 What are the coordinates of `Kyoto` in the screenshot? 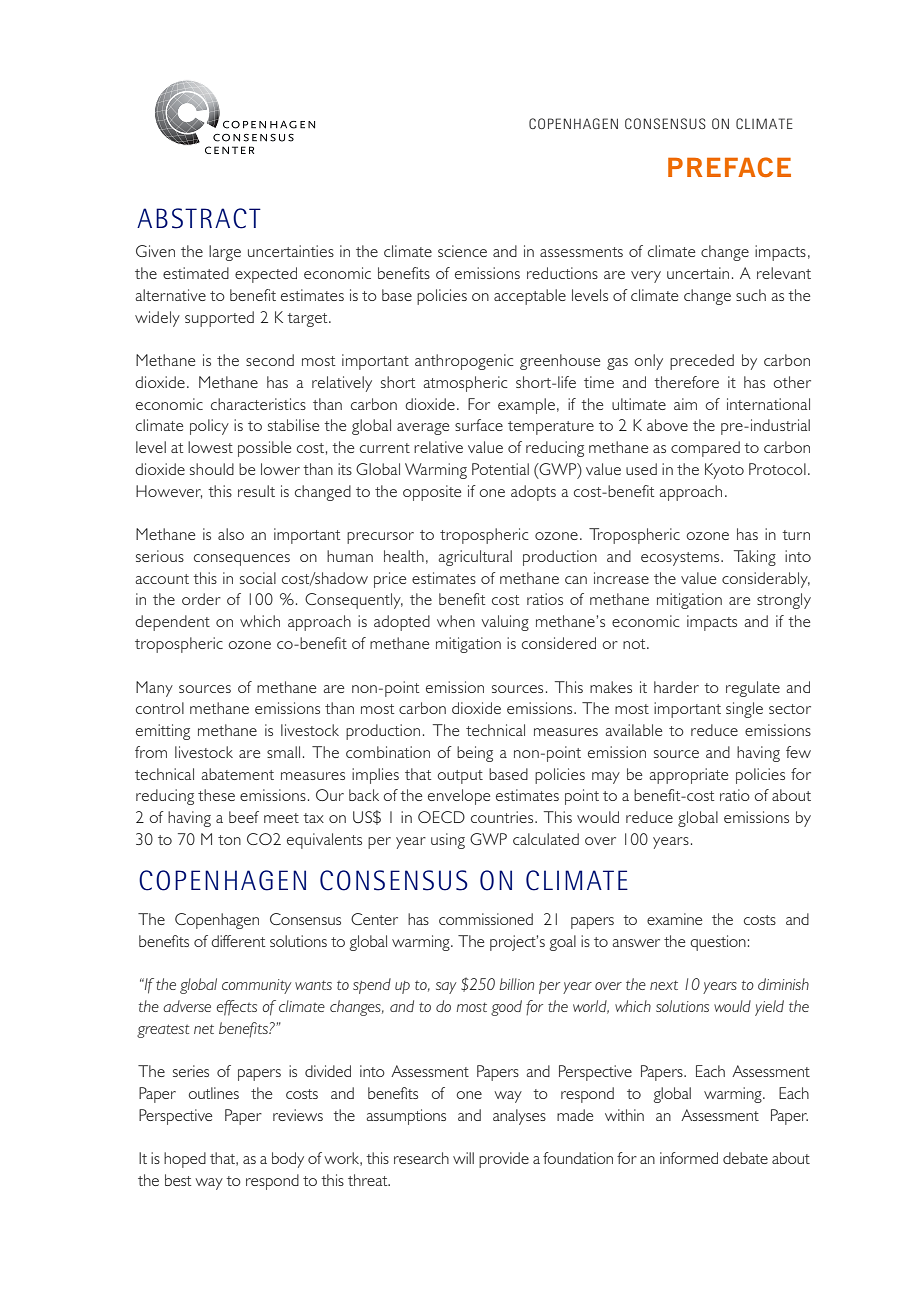 It's located at (724, 471).
